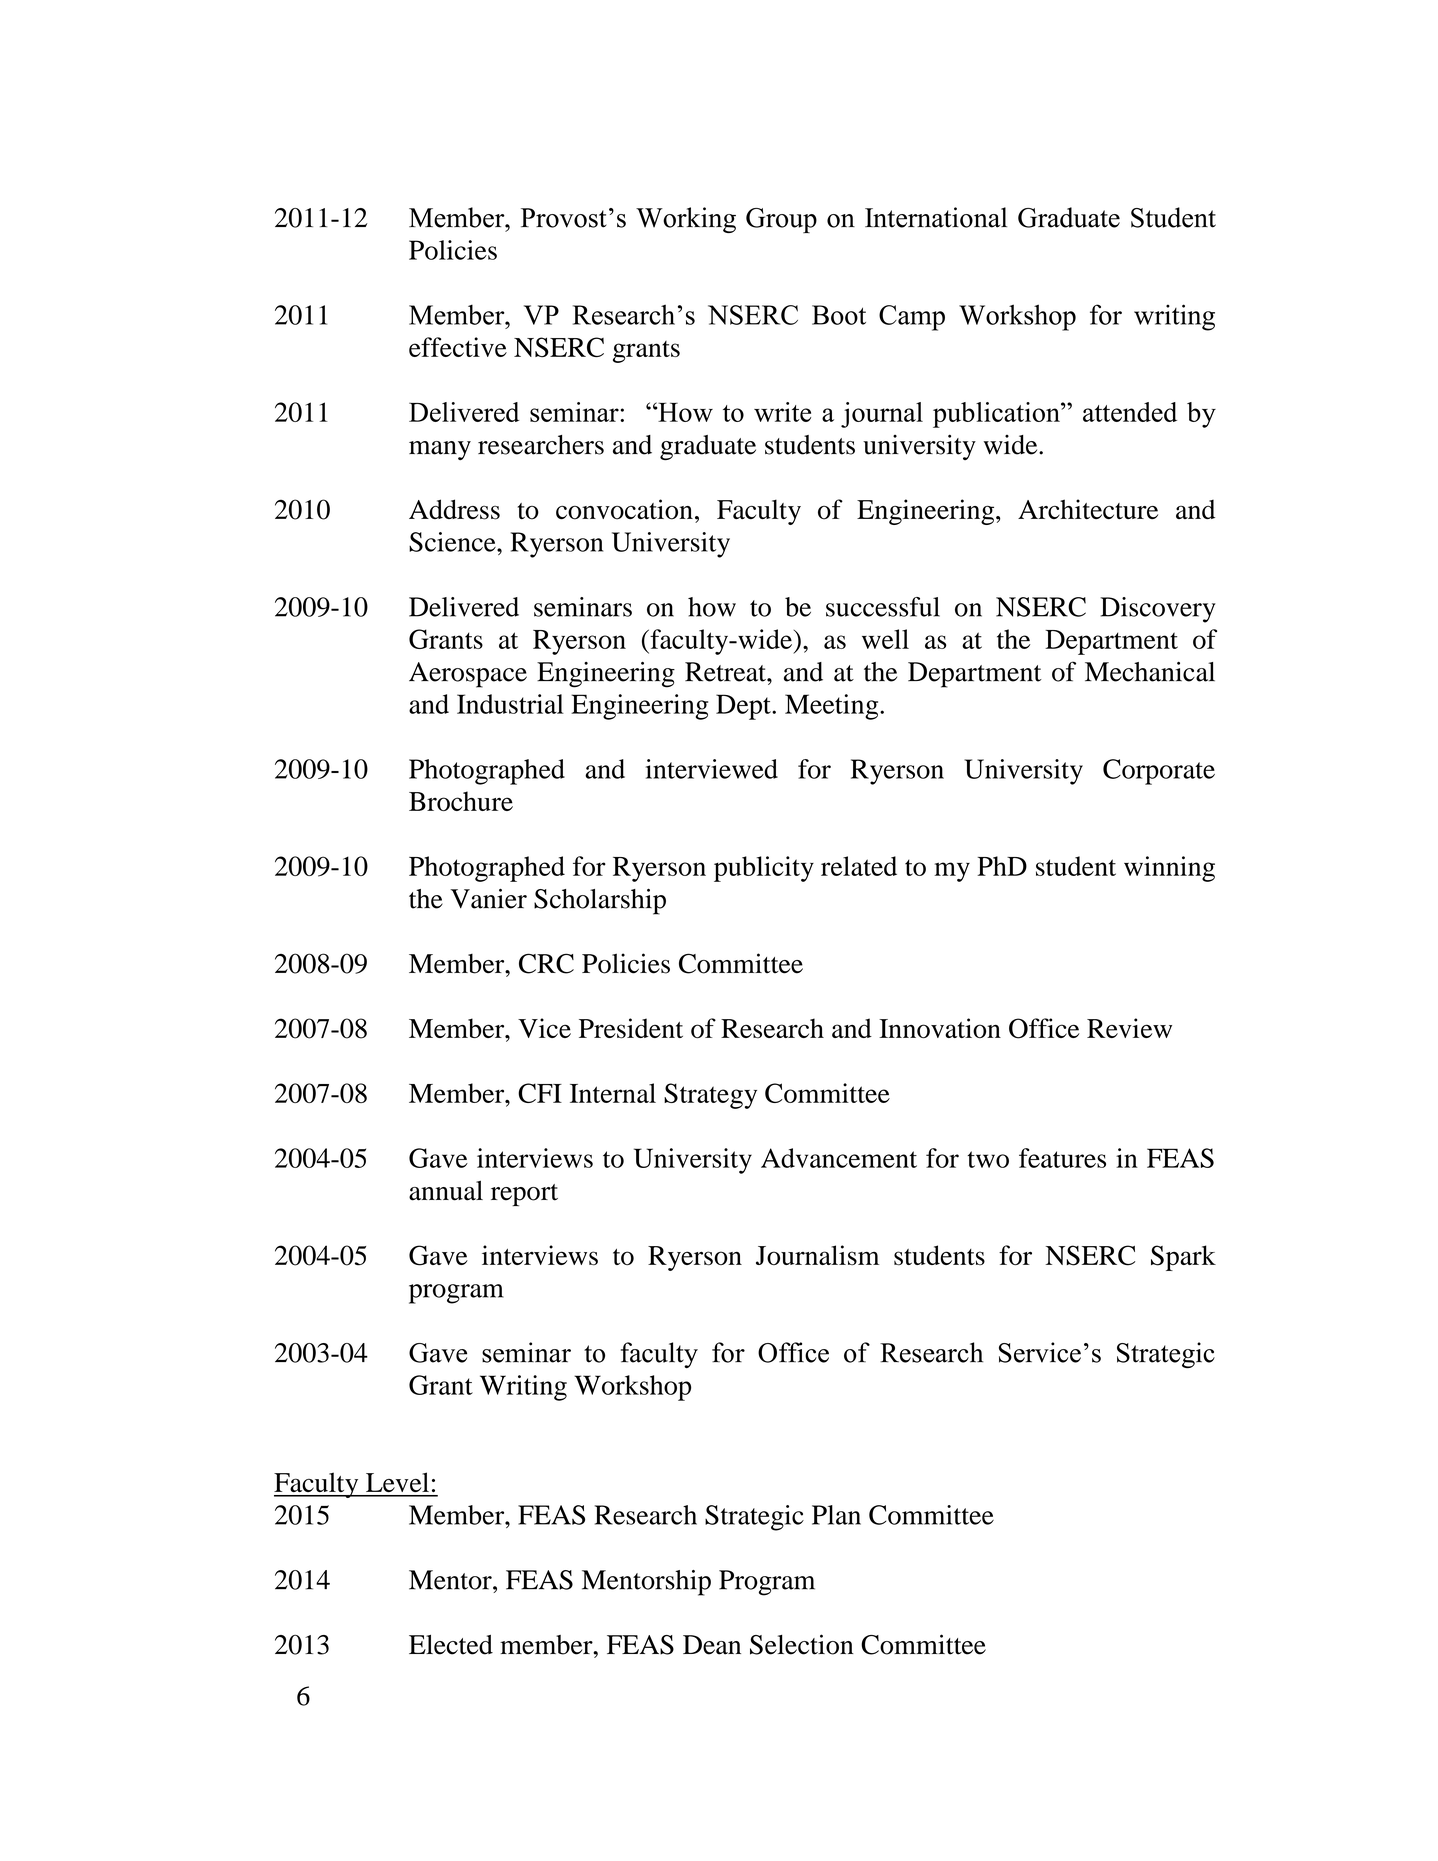 The image size is (1438, 1861). What do you see at coordinates (802, 1644) in the page?
I see `Selection` at bounding box center [802, 1644].
